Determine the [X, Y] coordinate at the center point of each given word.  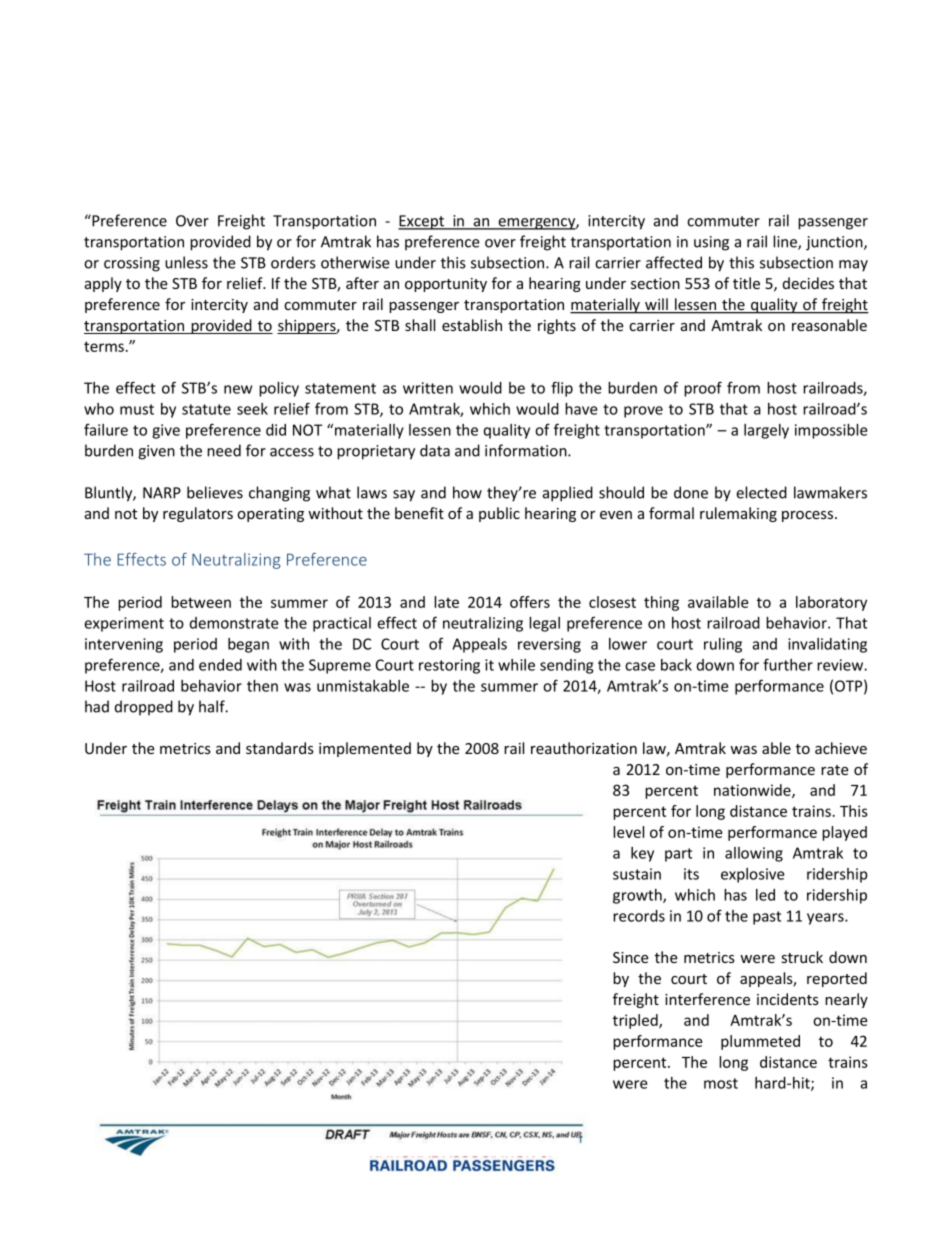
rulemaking [738, 514]
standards [280, 748]
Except [422, 222]
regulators [198, 514]
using [711, 243]
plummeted [760, 1042]
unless [186, 262]
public [499, 514]
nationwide [753, 791]
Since [631, 957]
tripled [636, 1021]
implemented [365, 749]
